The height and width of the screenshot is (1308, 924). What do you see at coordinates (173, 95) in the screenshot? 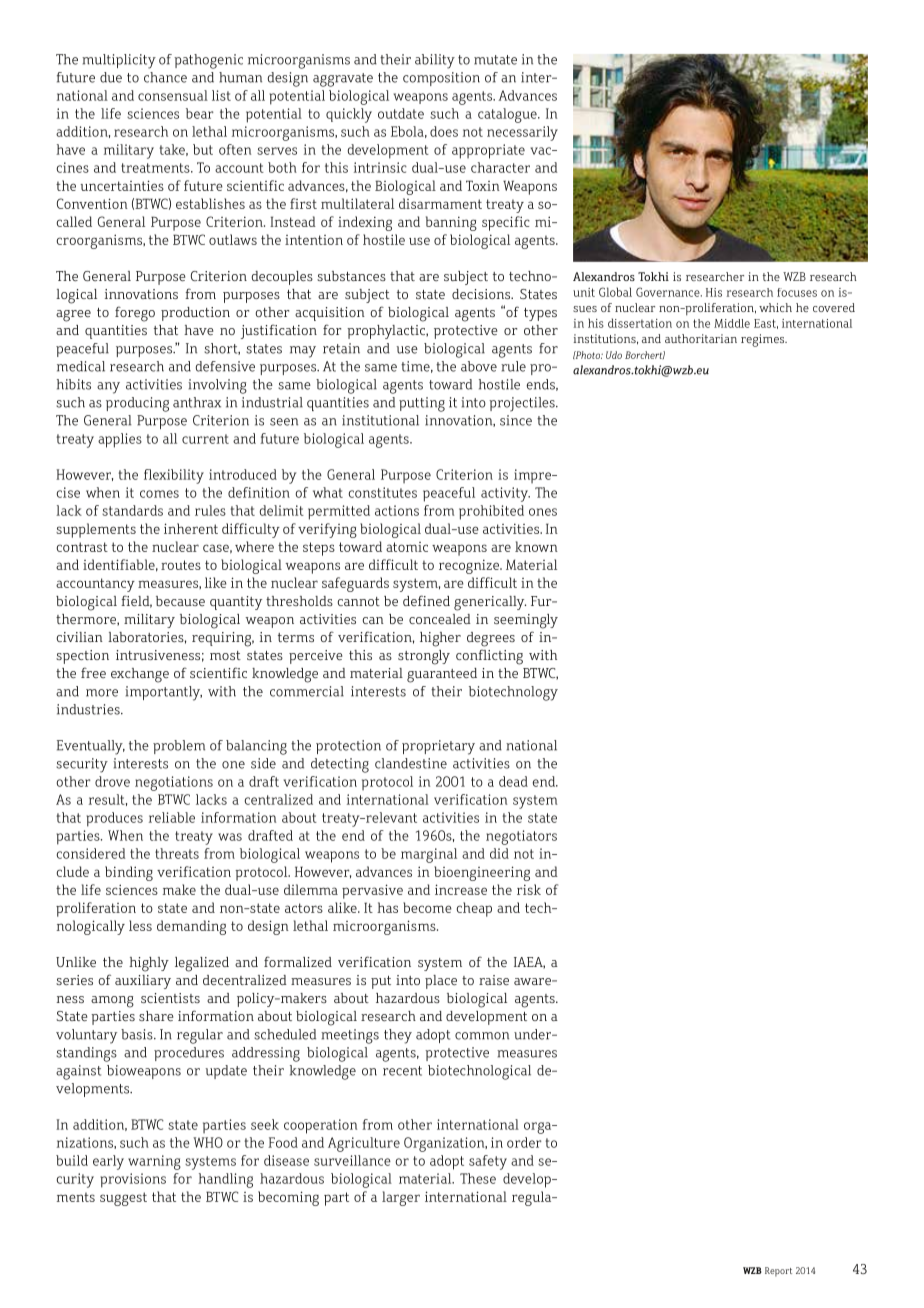
I see `consensual` at bounding box center [173, 95].
